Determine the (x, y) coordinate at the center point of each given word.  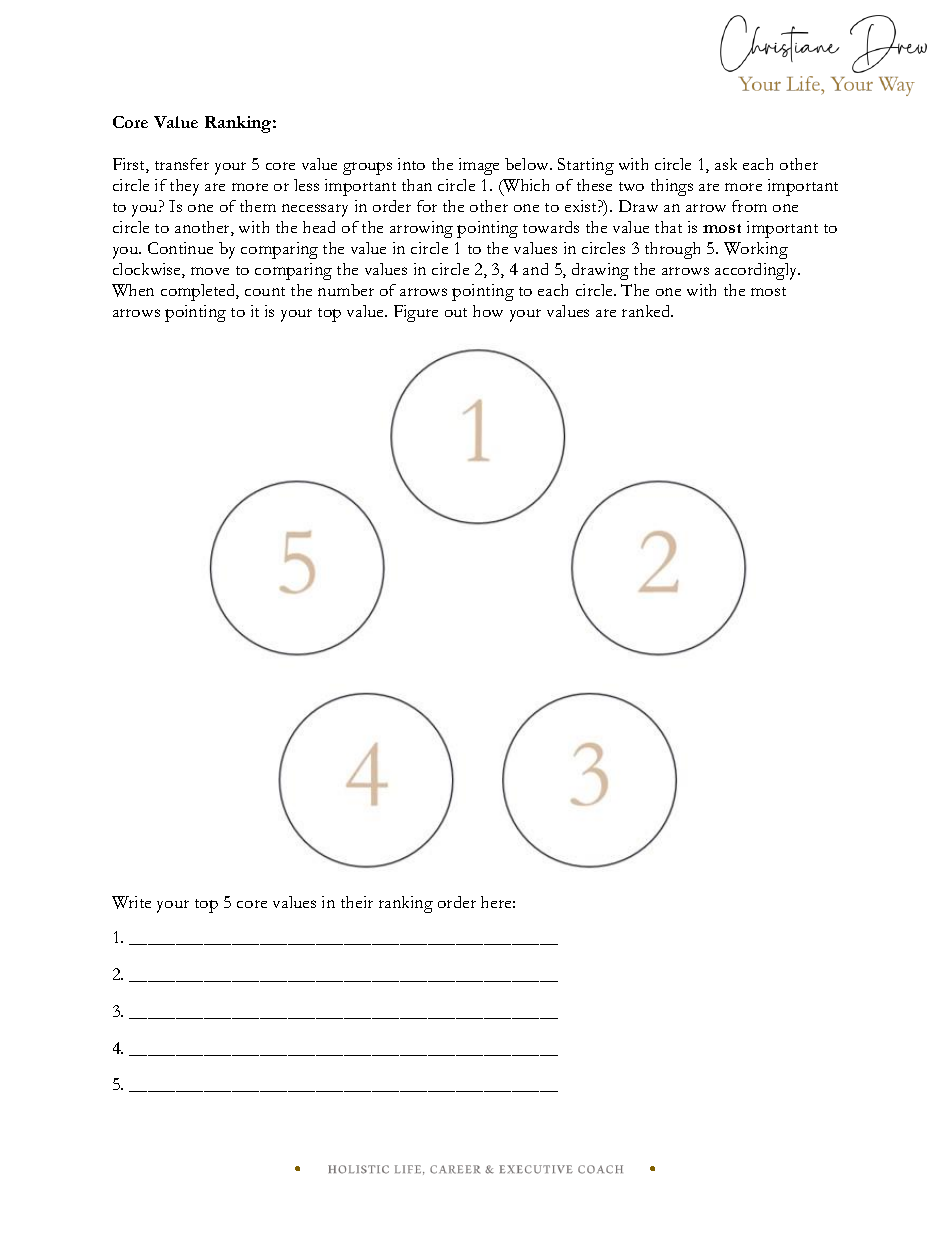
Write (131, 902)
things (672, 187)
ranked (647, 311)
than (417, 185)
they (184, 187)
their (357, 902)
